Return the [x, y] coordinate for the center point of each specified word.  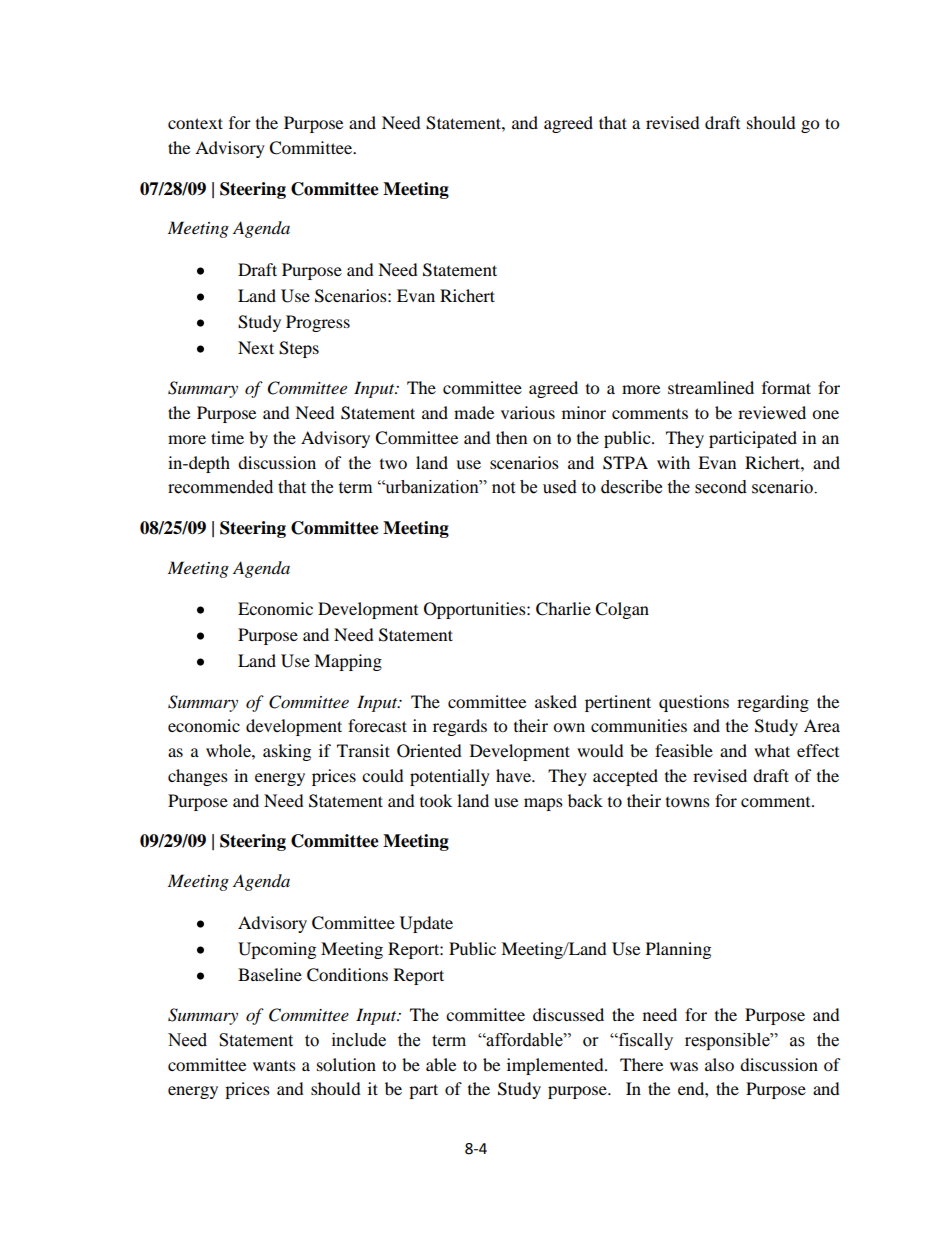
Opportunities [476, 610]
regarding [773, 703]
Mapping [348, 662]
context [195, 123]
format [786, 387]
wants [274, 1066]
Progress [318, 323]
